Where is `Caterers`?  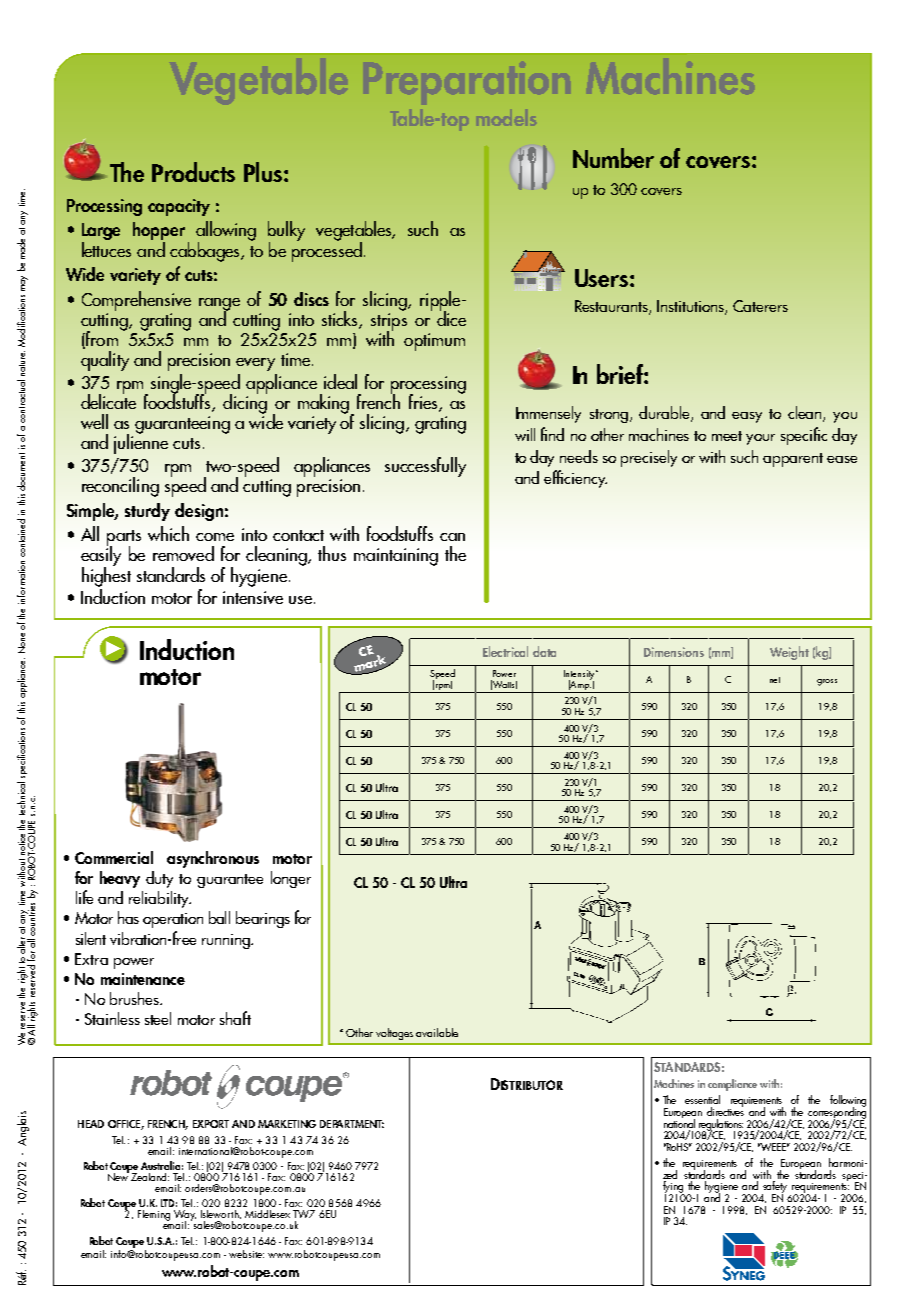 Caterers is located at coordinates (760, 306).
